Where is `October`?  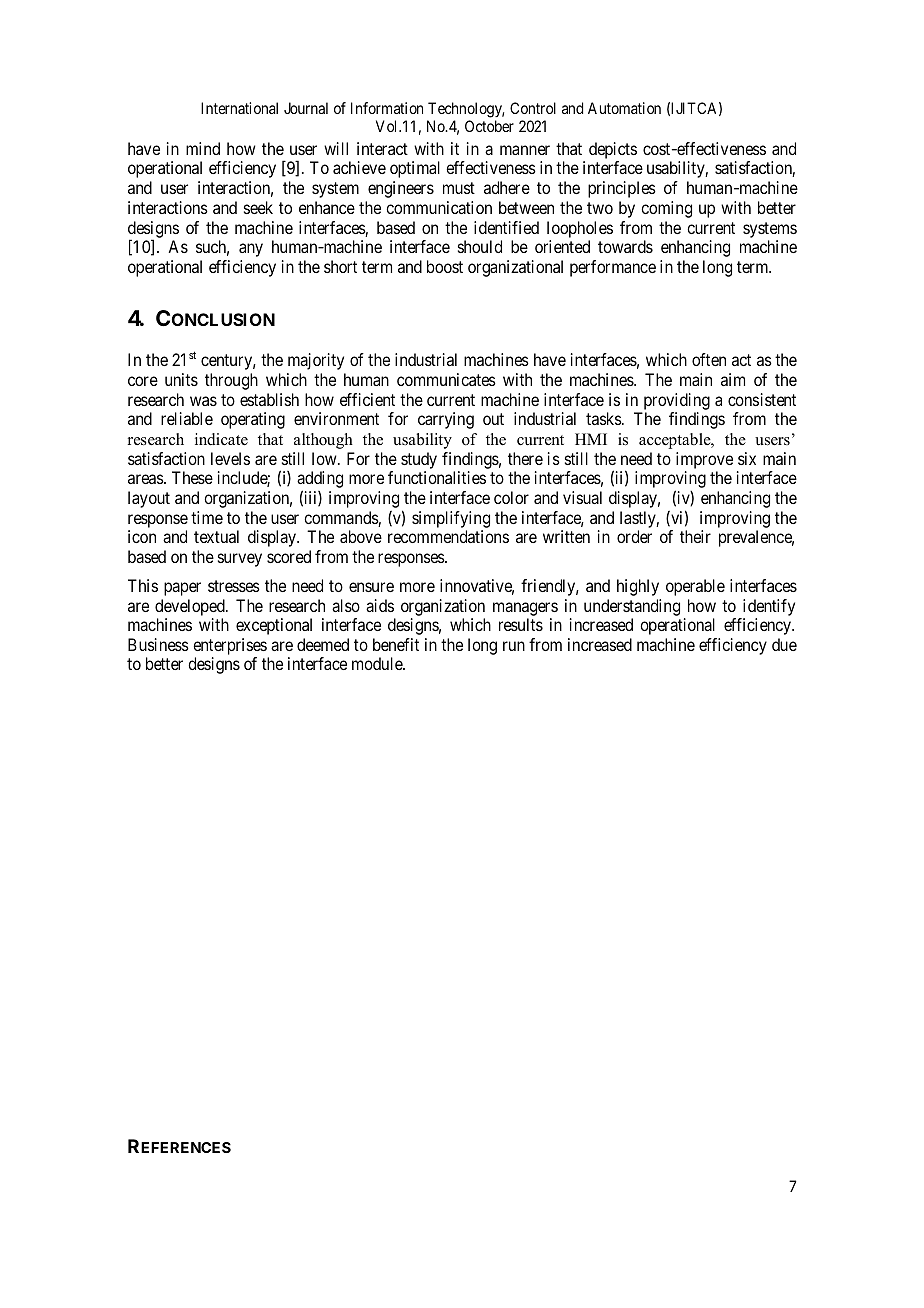 October is located at coordinates (489, 126).
